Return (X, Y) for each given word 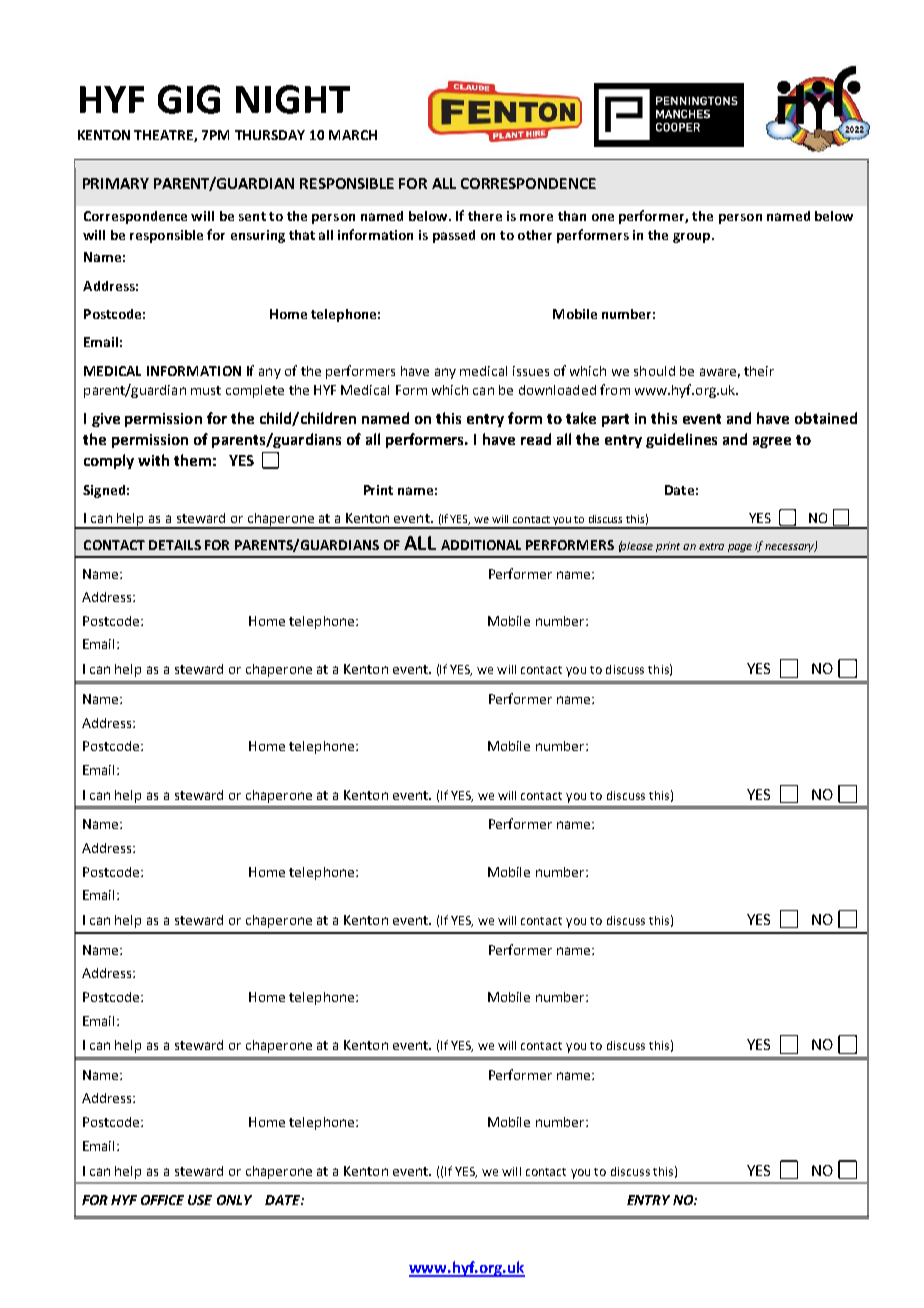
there (485, 216)
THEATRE (164, 136)
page (740, 548)
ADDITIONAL (481, 545)
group (691, 238)
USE (200, 1200)
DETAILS (175, 545)
